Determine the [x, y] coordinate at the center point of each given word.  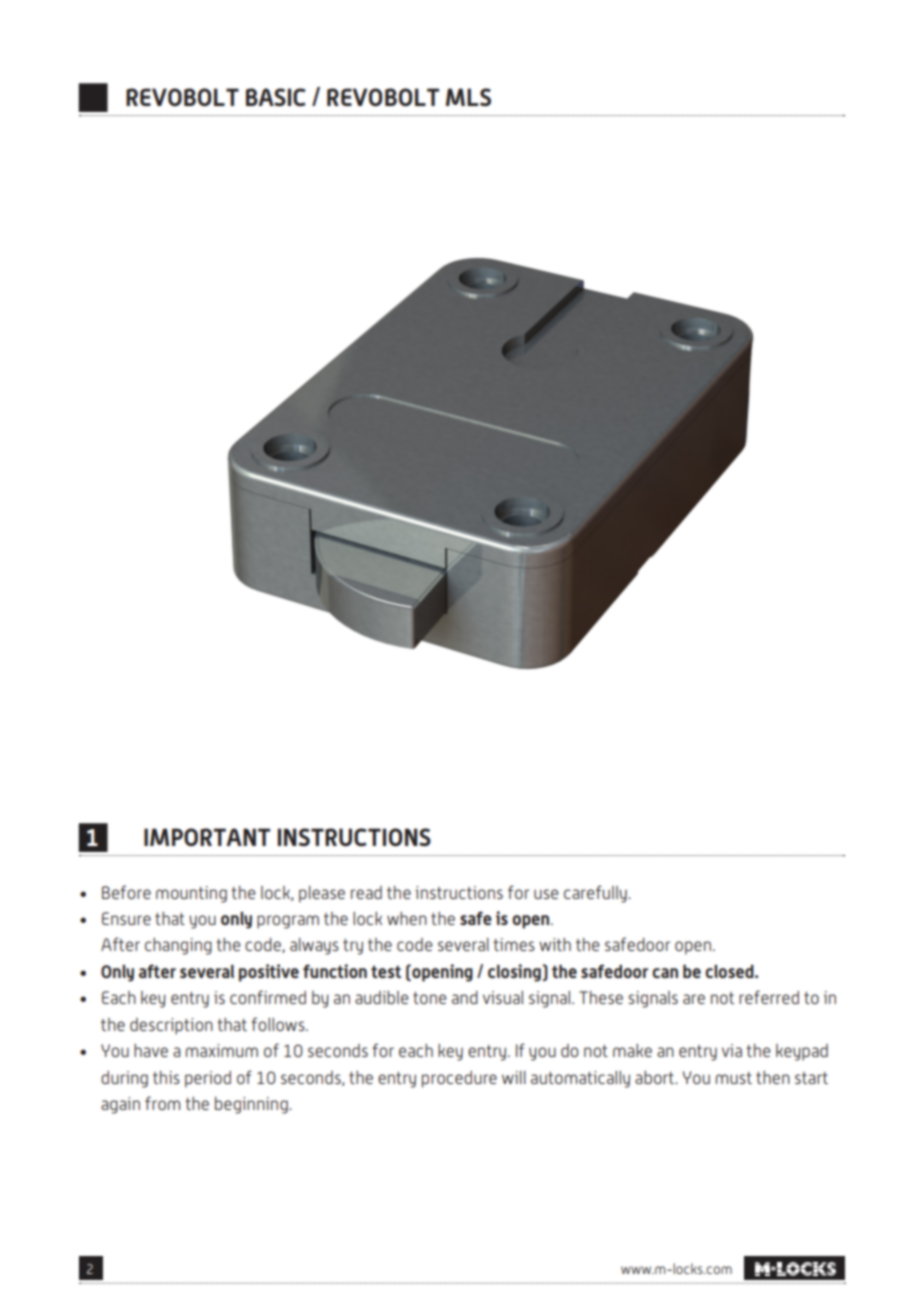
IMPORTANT [207, 837]
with [555, 944]
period [208, 1079]
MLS [468, 97]
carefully [596, 894]
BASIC [276, 97]
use [546, 894]
